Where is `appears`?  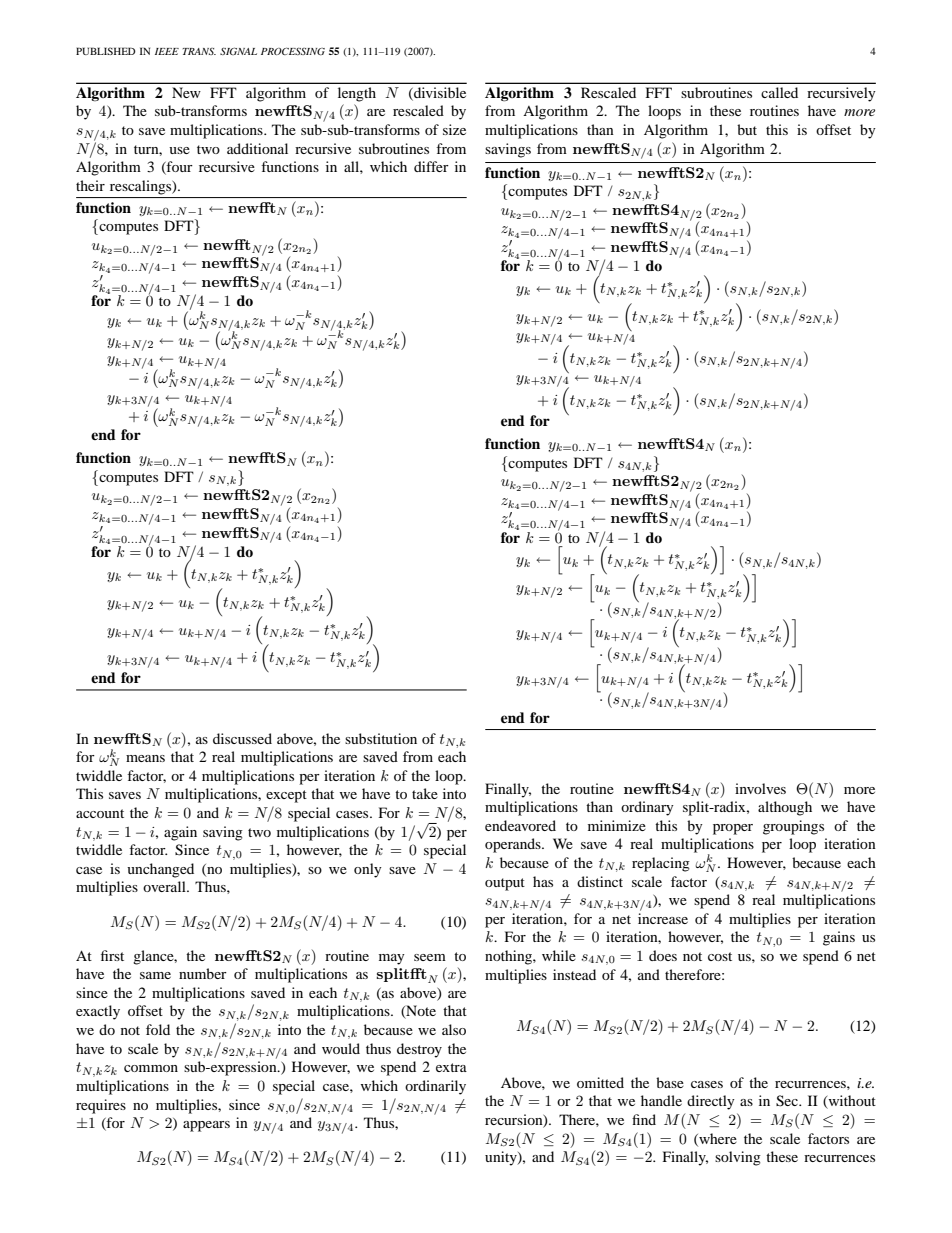
appears is located at coordinates (206, 1126).
